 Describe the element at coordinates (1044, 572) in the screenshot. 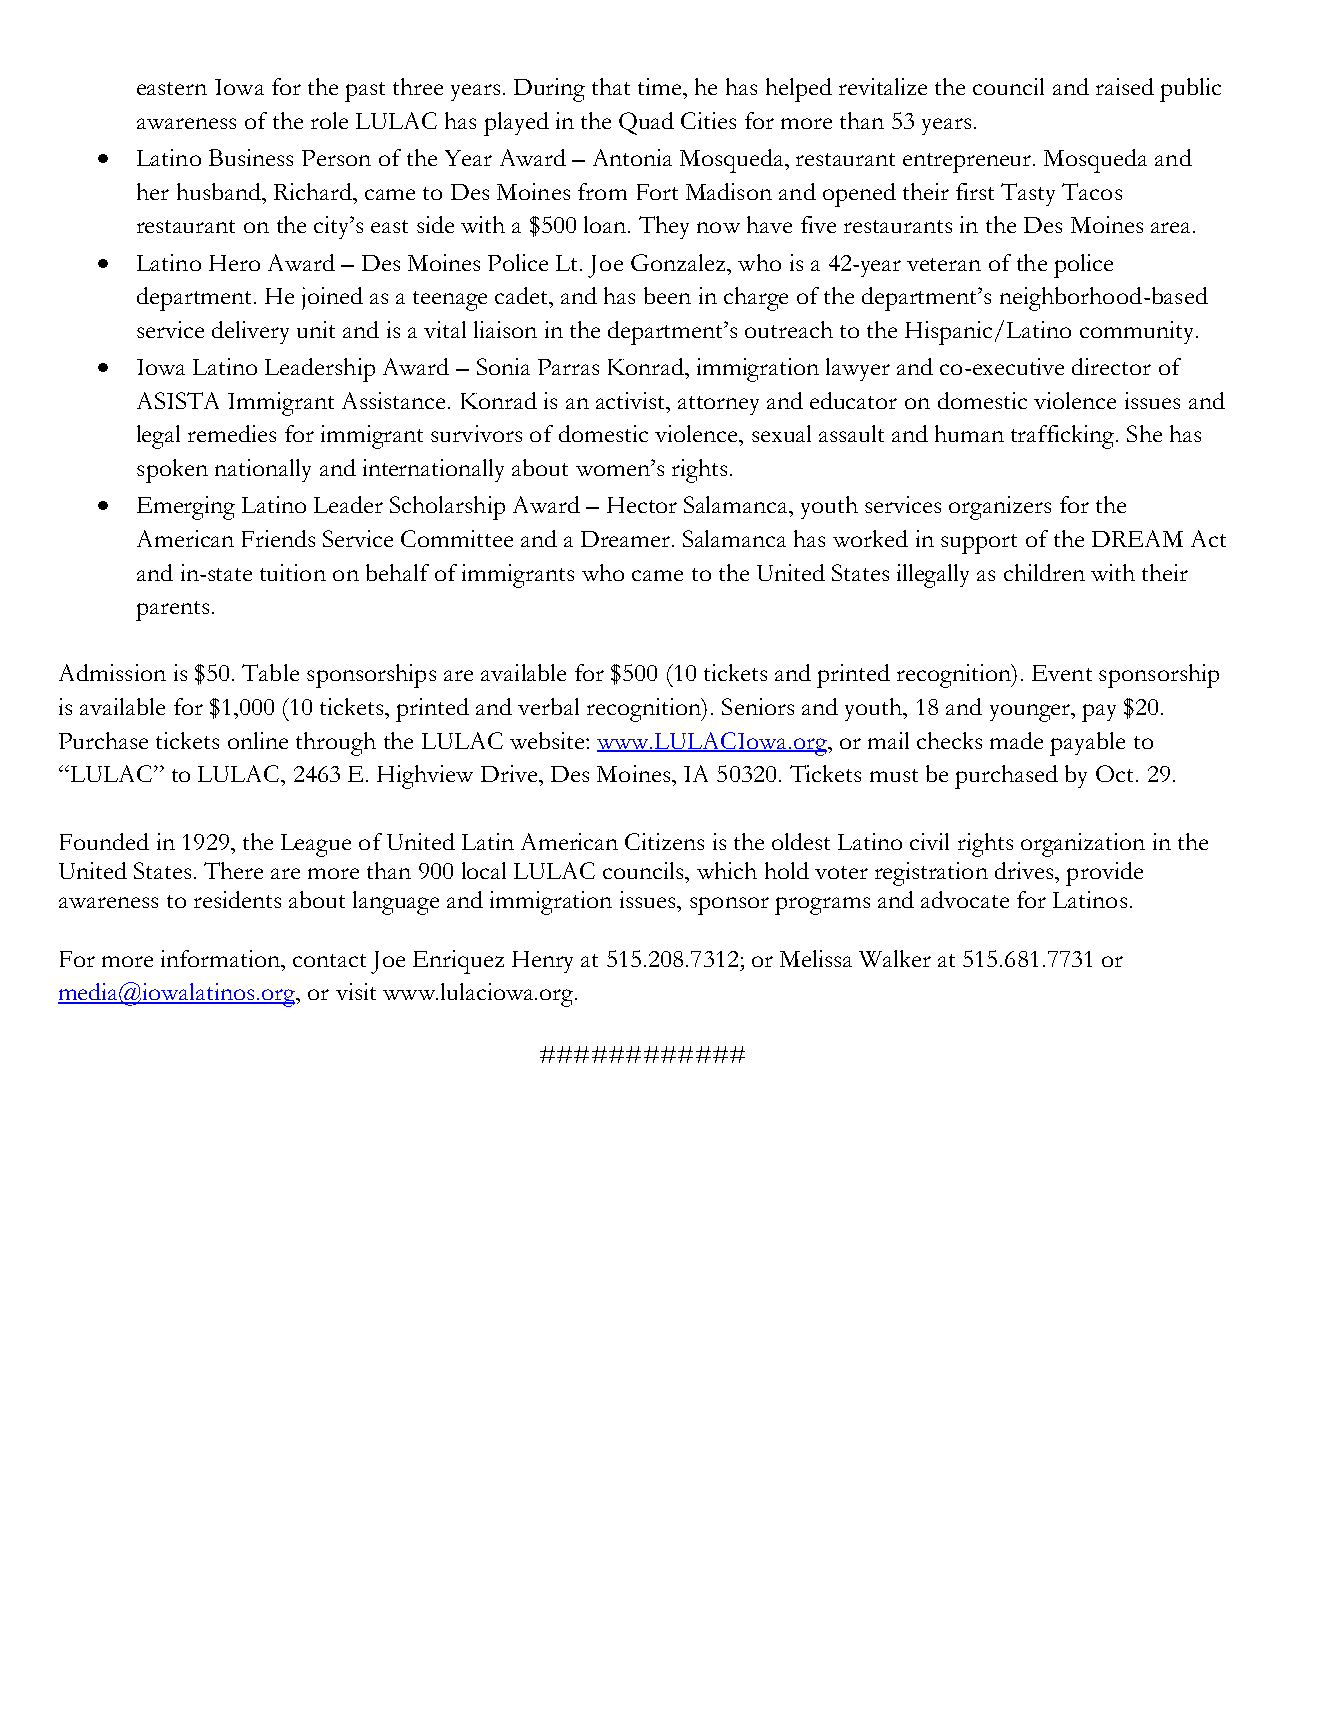

I see `children` at that location.
